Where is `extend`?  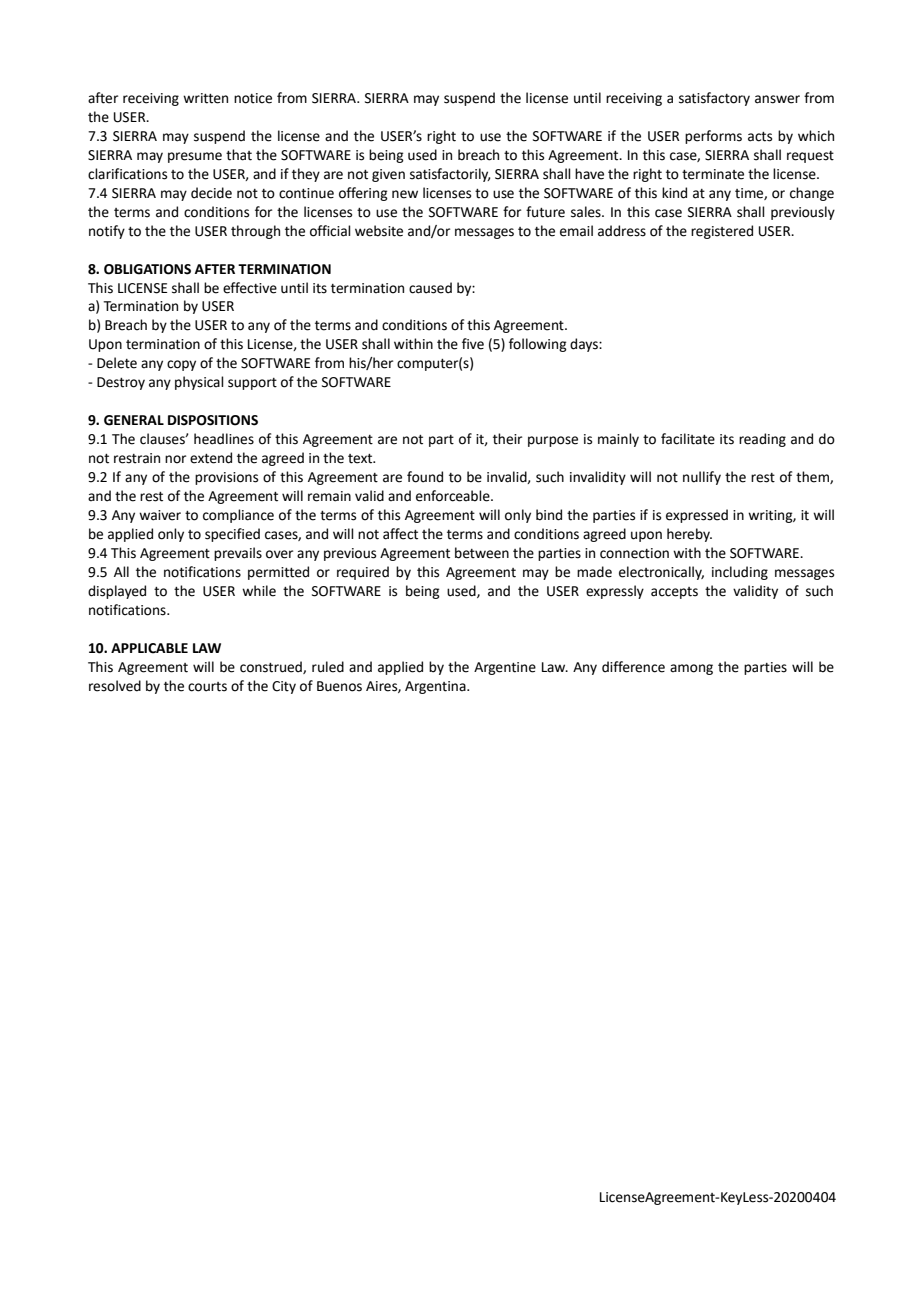 extend is located at coordinates (211, 458).
